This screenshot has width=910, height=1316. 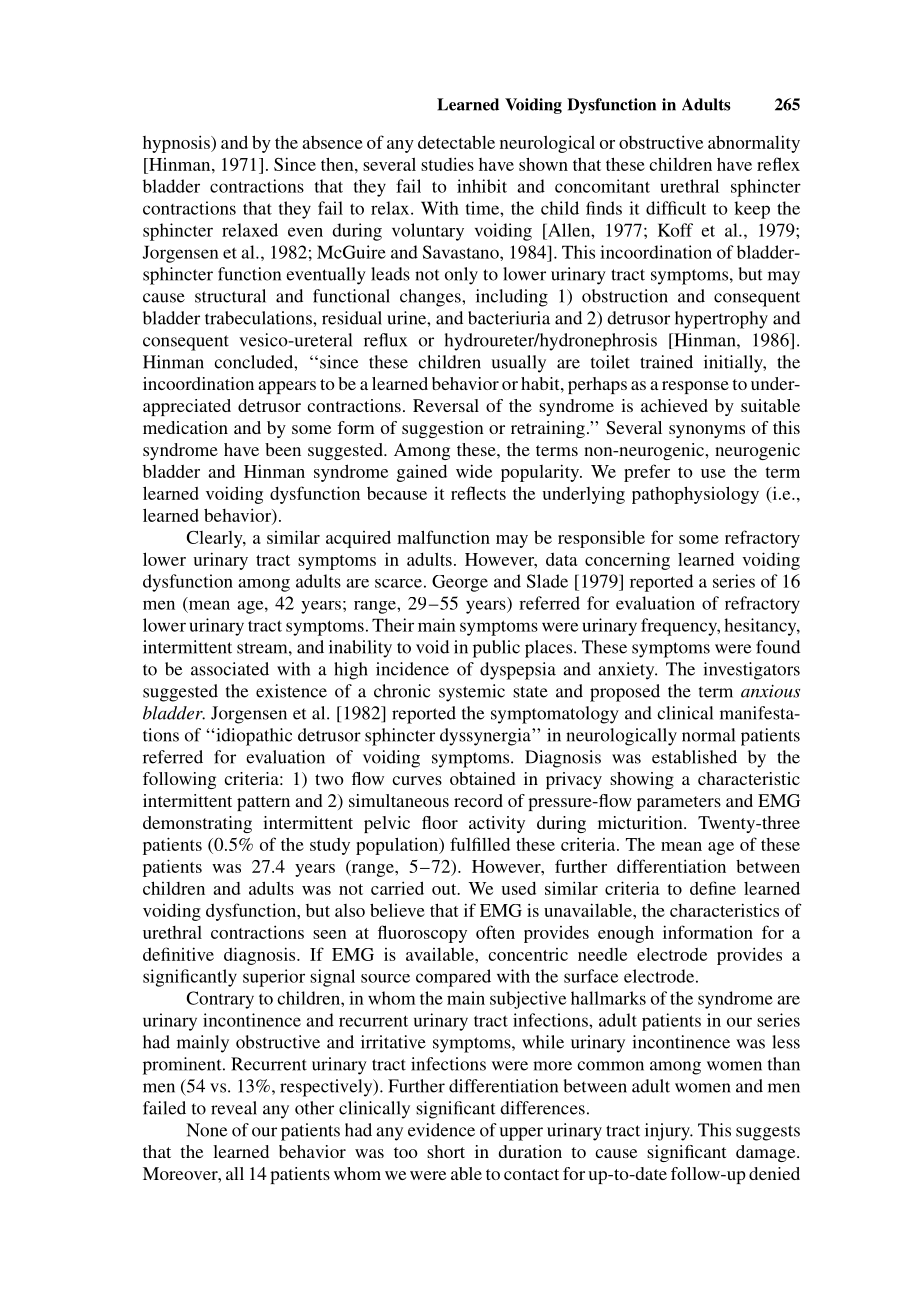 What do you see at coordinates (287, 387) in the screenshot?
I see `appears` at bounding box center [287, 387].
